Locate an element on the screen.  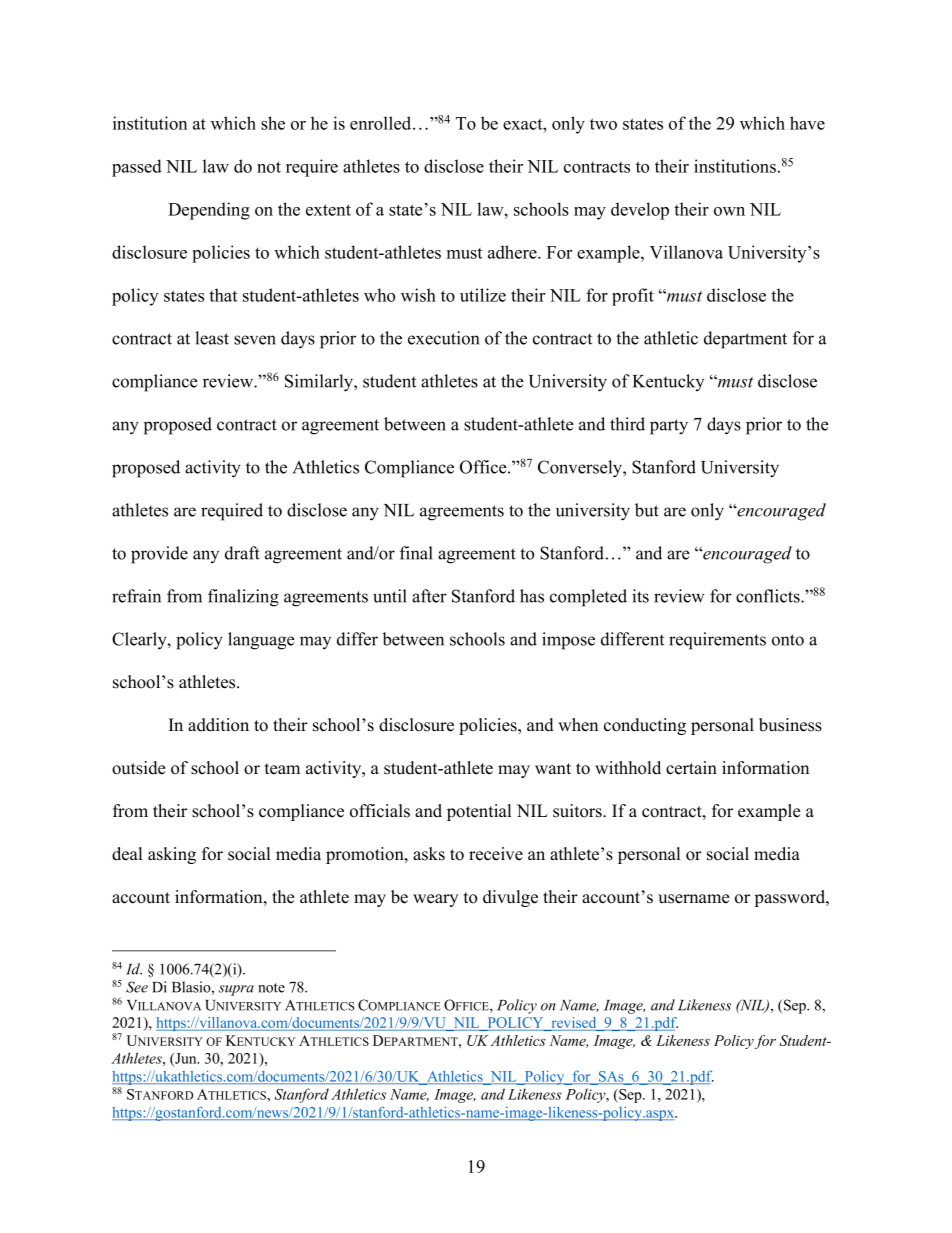
have is located at coordinates (807, 123).
